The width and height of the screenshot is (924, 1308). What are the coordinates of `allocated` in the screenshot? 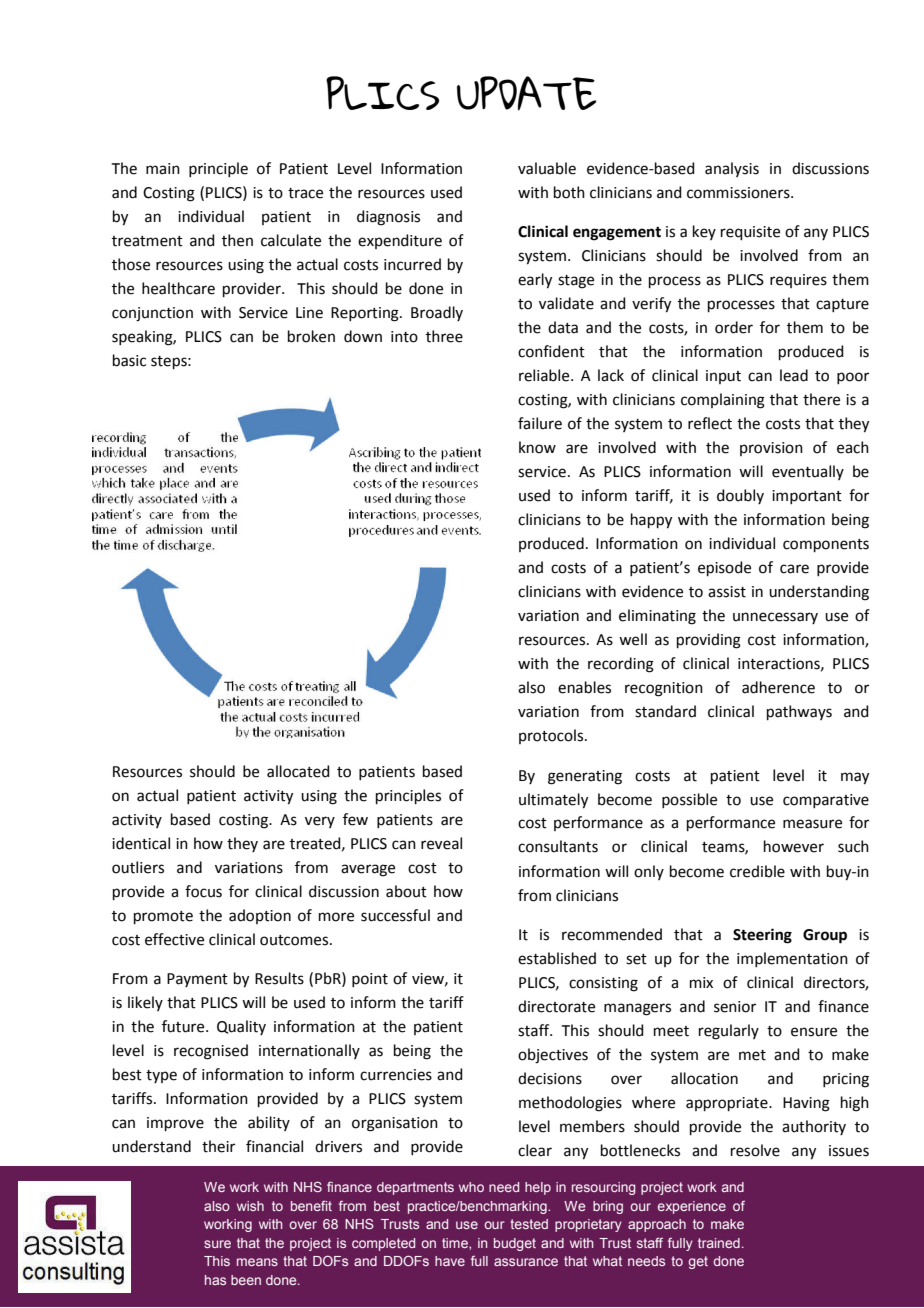 It's located at (298, 771).
